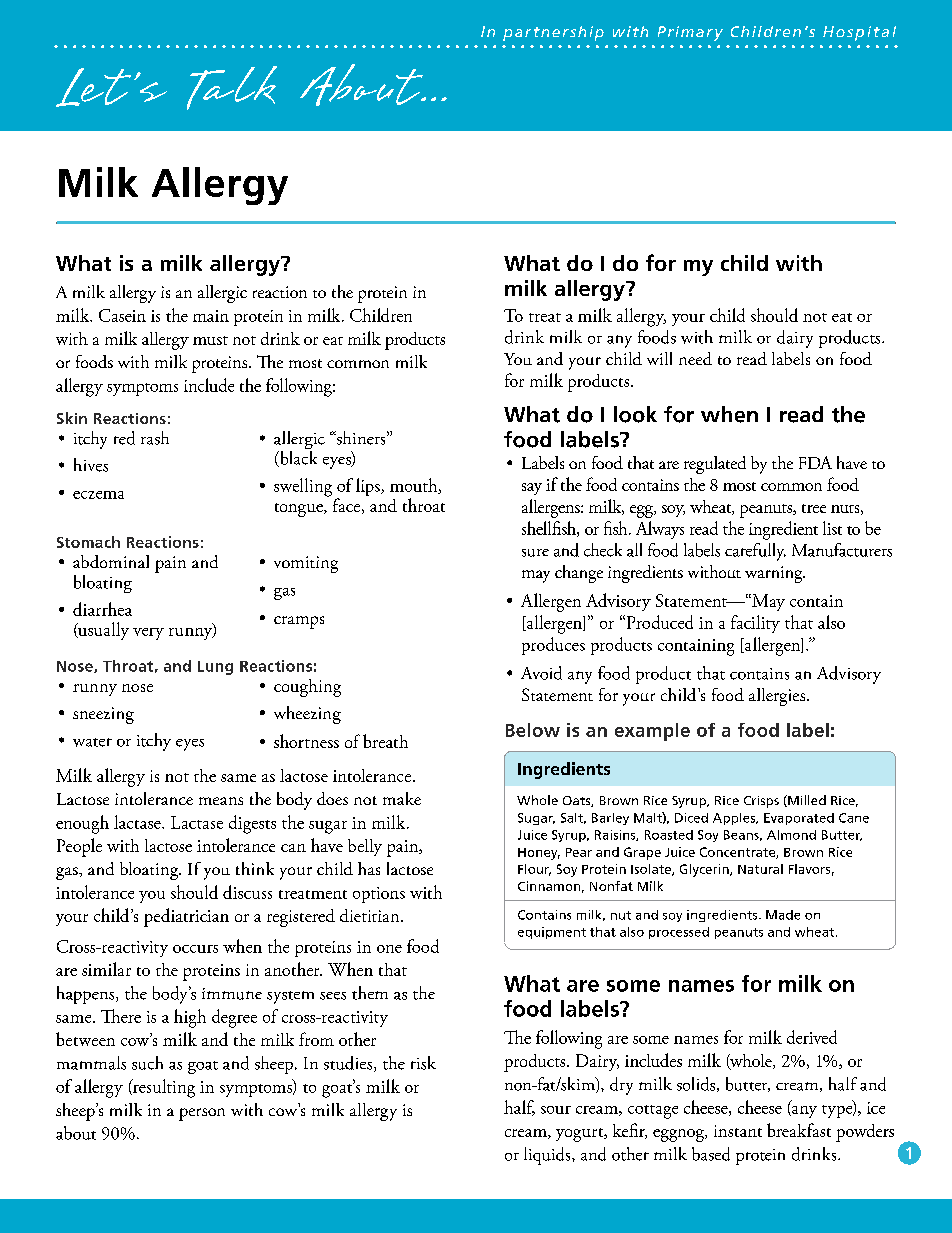 This image has width=952, height=1233. Describe the element at coordinates (255, 868) in the image. I see `think` at that location.
